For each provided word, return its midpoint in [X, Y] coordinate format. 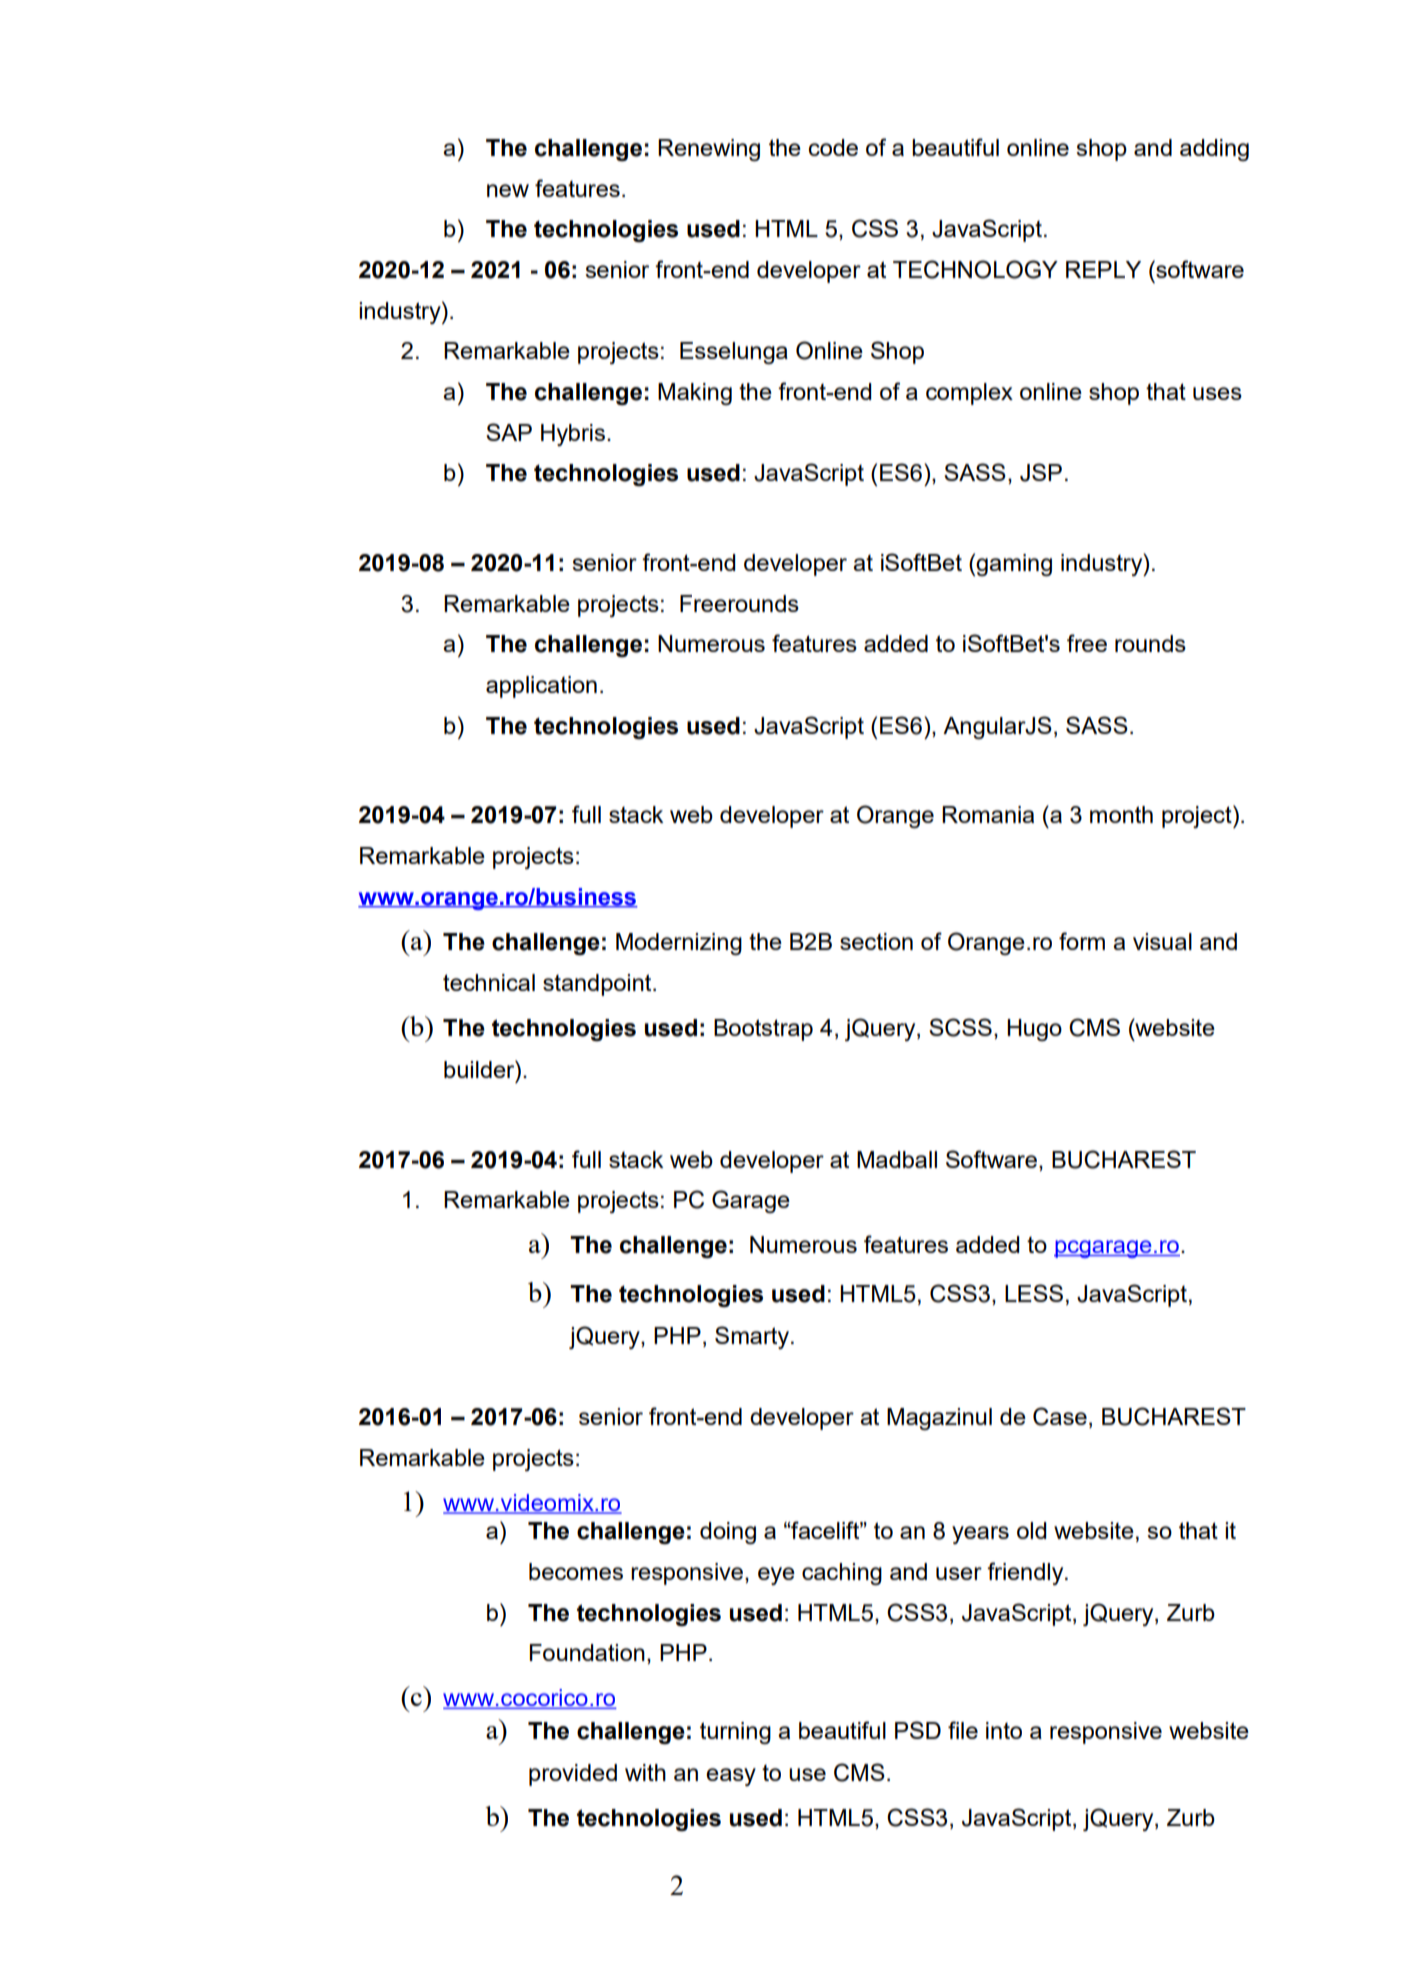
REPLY [1103, 269]
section [876, 941]
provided [573, 1775]
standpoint [598, 985]
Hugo [1034, 1030]
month [1121, 814]
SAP [509, 432]
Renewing [709, 150]
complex [969, 394]
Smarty [752, 1337]
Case [1060, 1416]
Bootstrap [763, 1030]
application [541, 687]
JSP [1041, 472]
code [833, 147]
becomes [576, 1571]
